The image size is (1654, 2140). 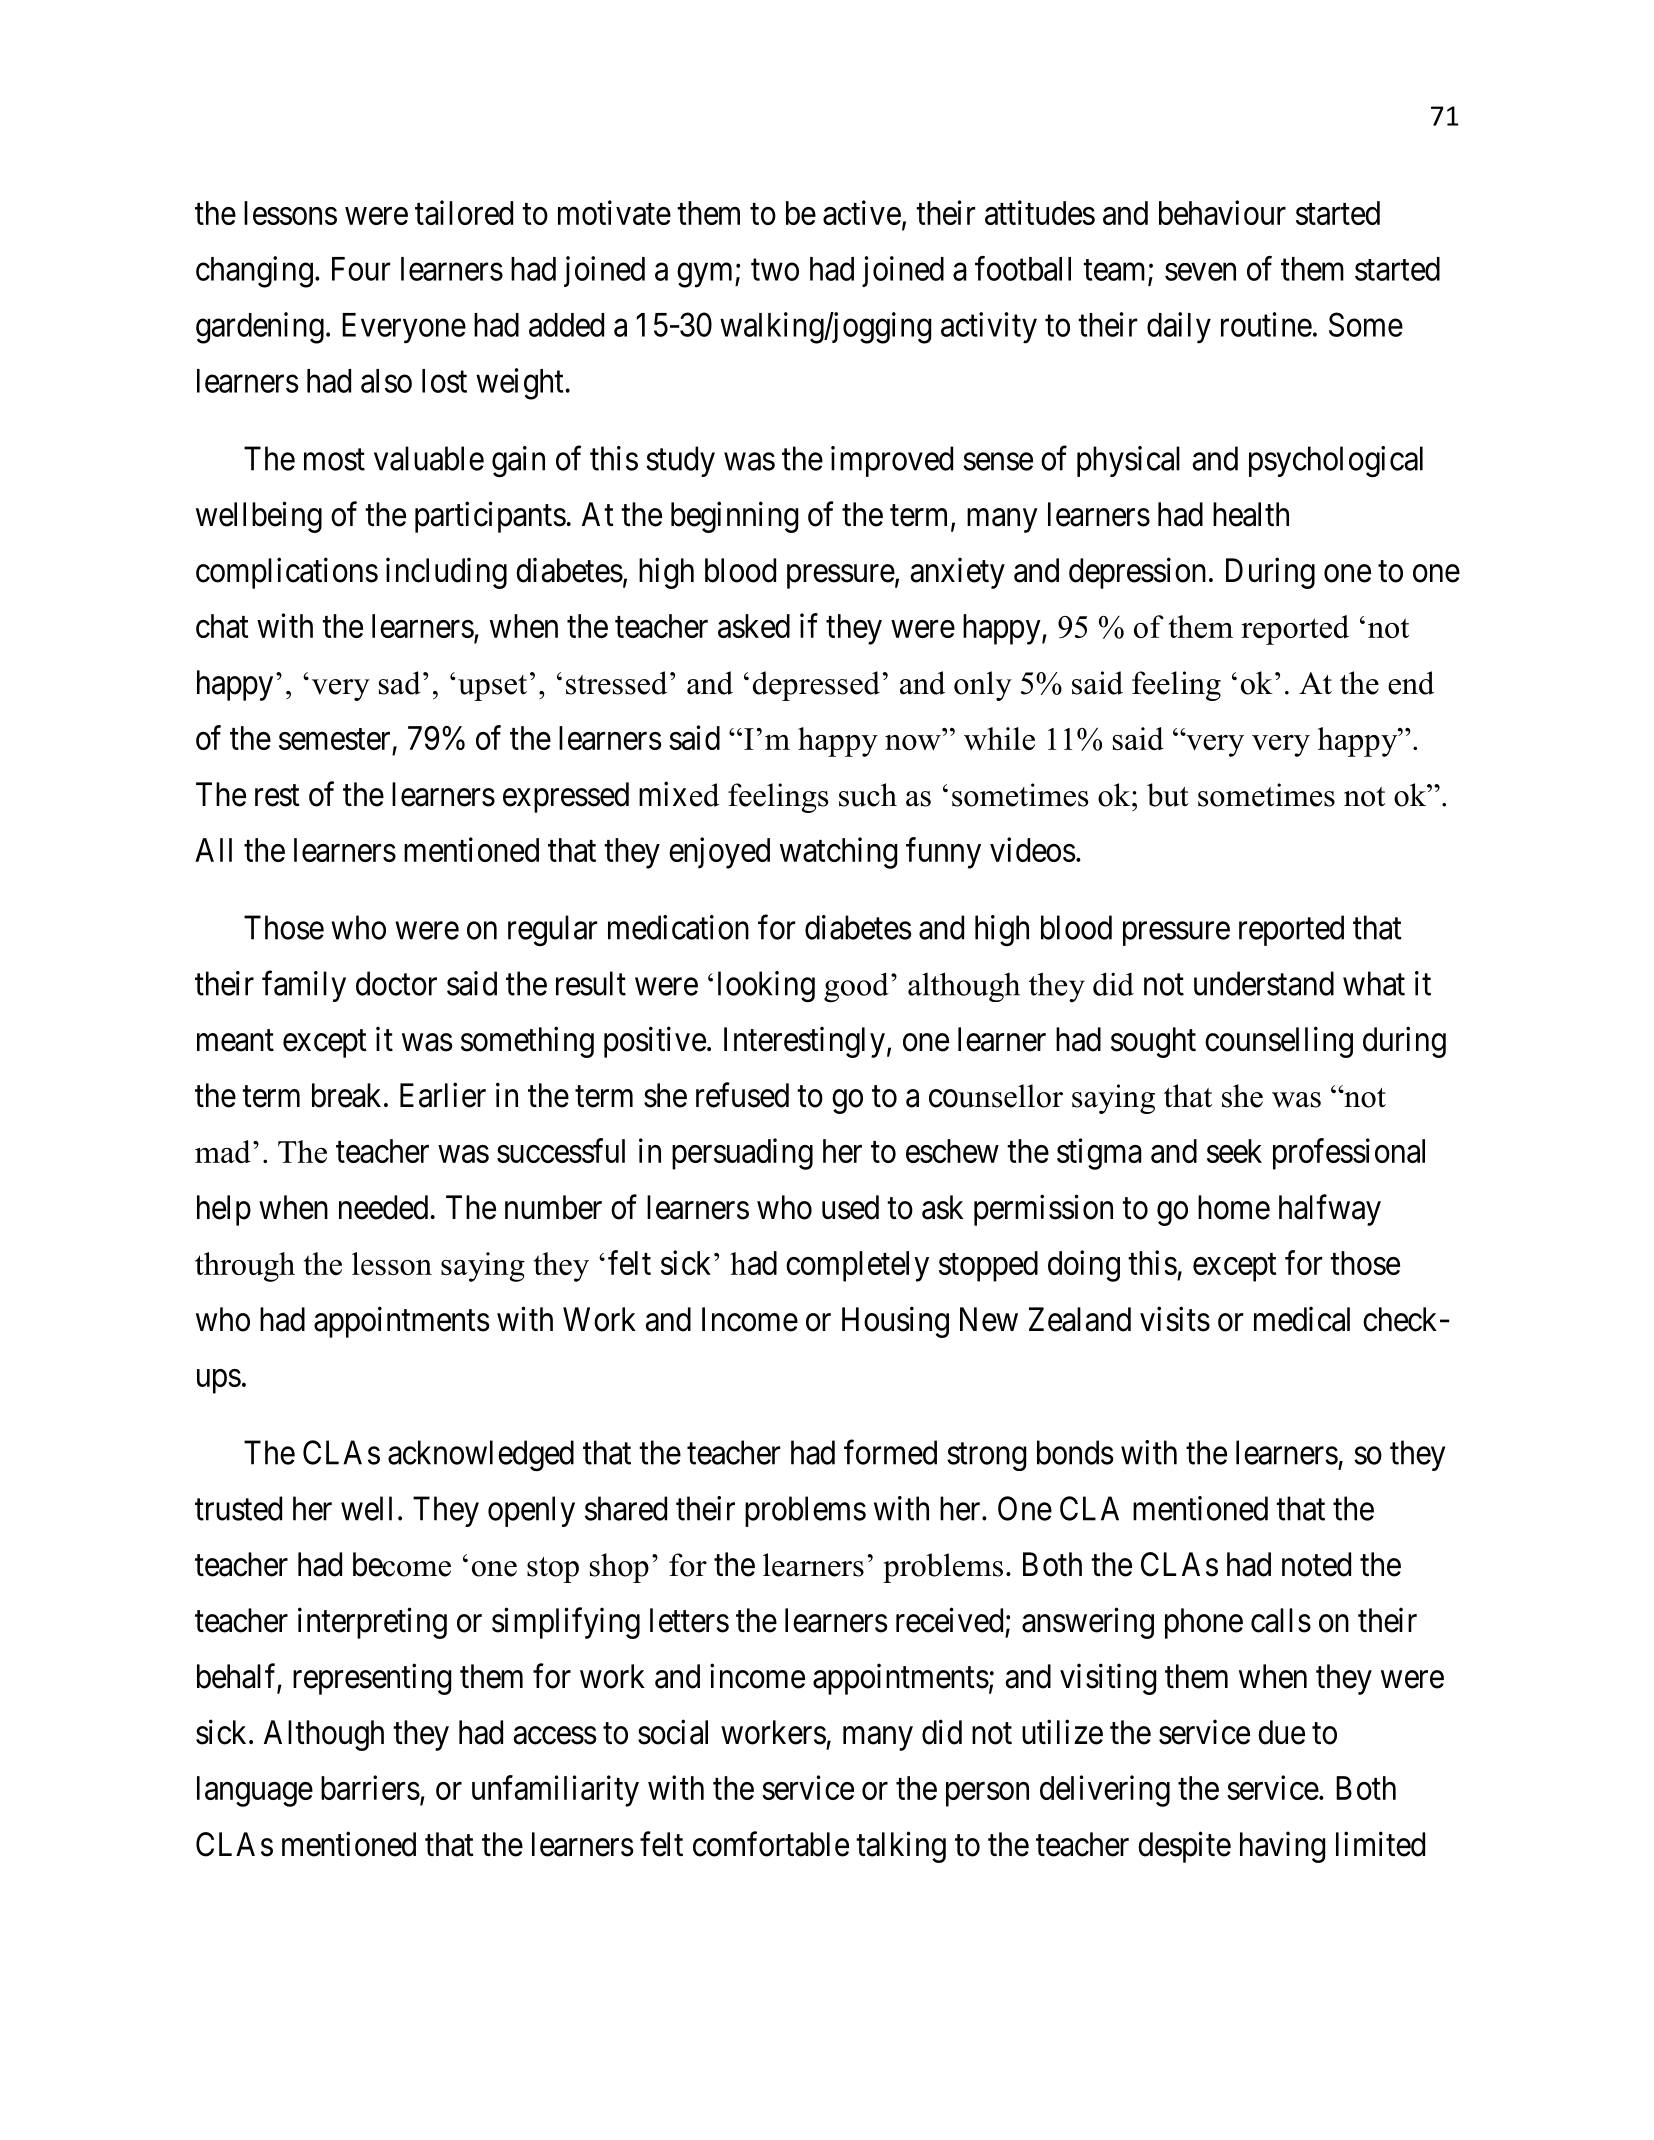 I want to click on needed, so click(x=383, y=1207).
